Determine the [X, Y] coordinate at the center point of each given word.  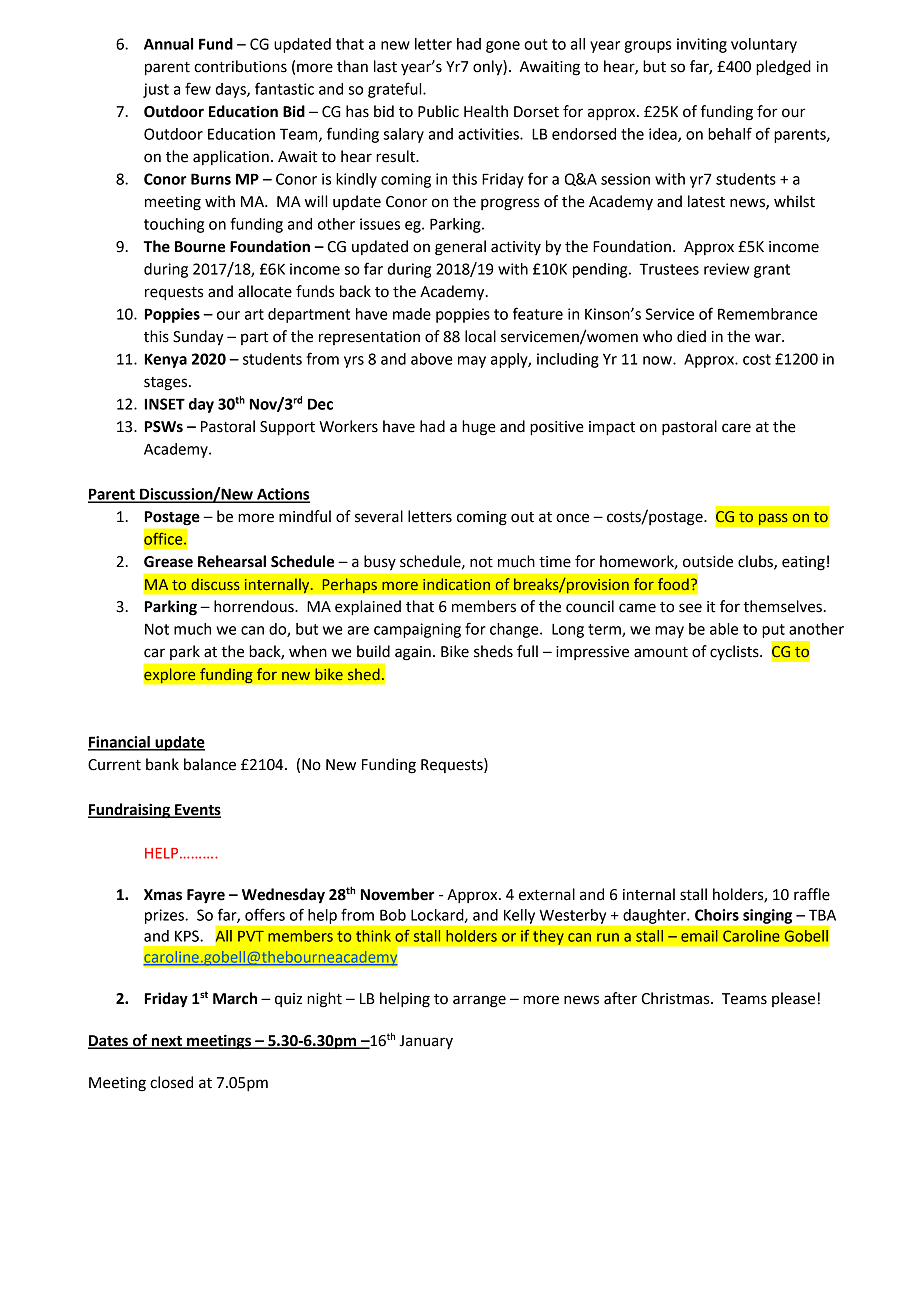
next [166, 1042]
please [793, 999]
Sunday [198, 338]
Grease [168, 562]
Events [197, 810]
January [426, 1042]
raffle [812, 894]
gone [503, 47]
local [480, 336]
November [398, 894]
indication [456, 584]
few [198, 88]
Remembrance [768, 314]
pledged [783, 68]
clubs [756, 562]
